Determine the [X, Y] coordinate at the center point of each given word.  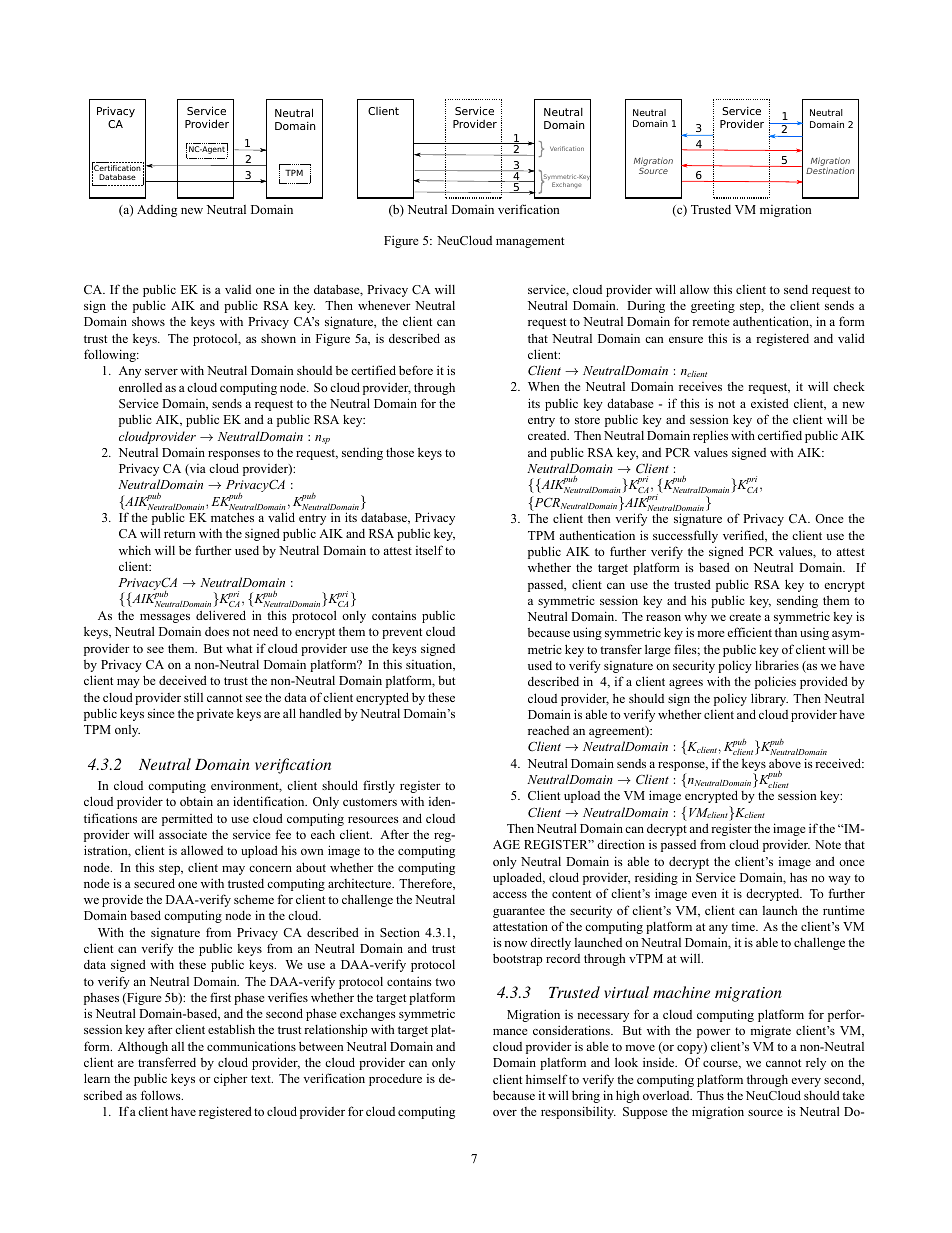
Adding [157, 211]
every [806, 1082]
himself [547, 1079]
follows [162, 1095]
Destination [830, 170]
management [530, 242]
